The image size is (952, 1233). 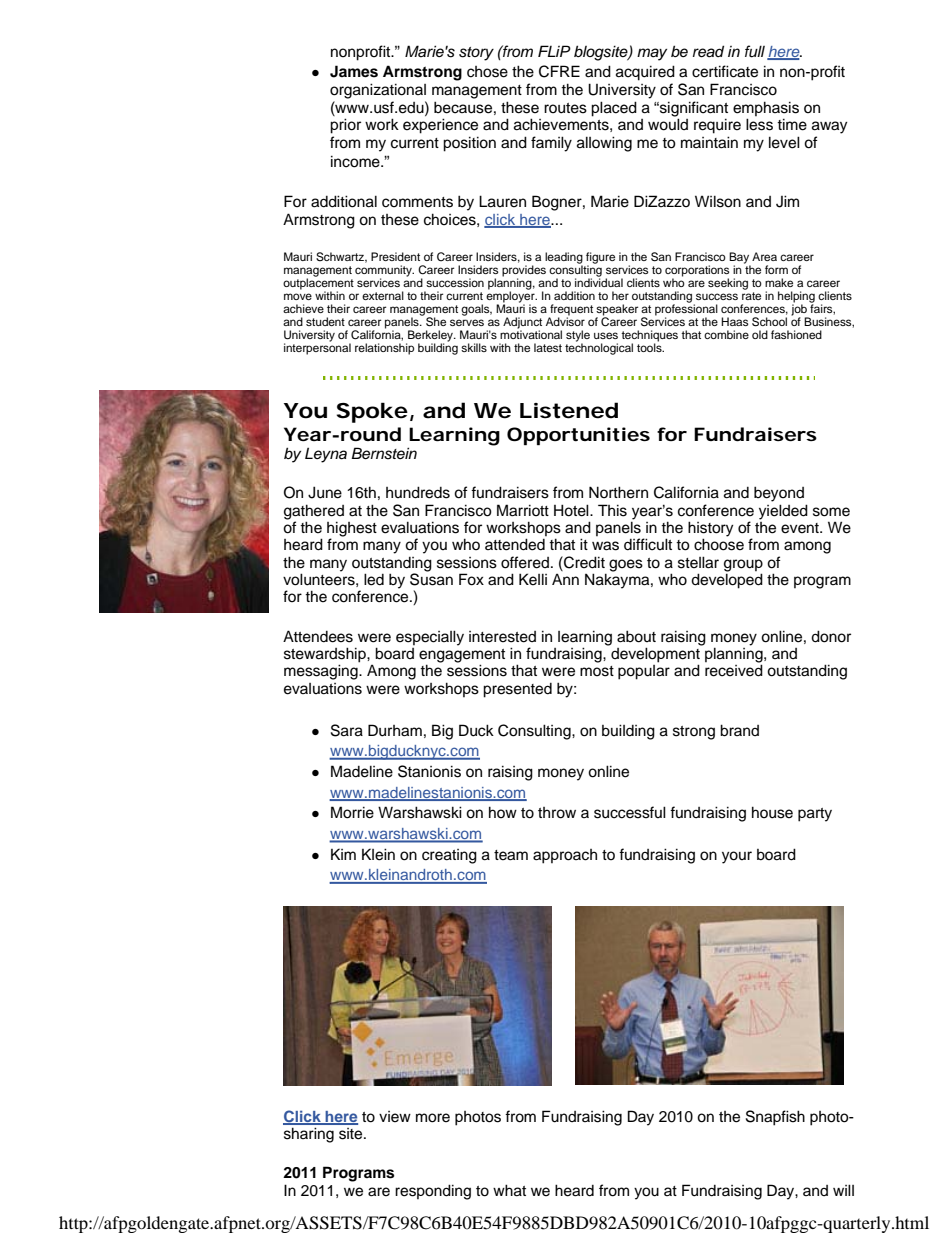 What do you see at coordinates (374, 579) in the page?
I see `led` at bounding box center [374, 579].
